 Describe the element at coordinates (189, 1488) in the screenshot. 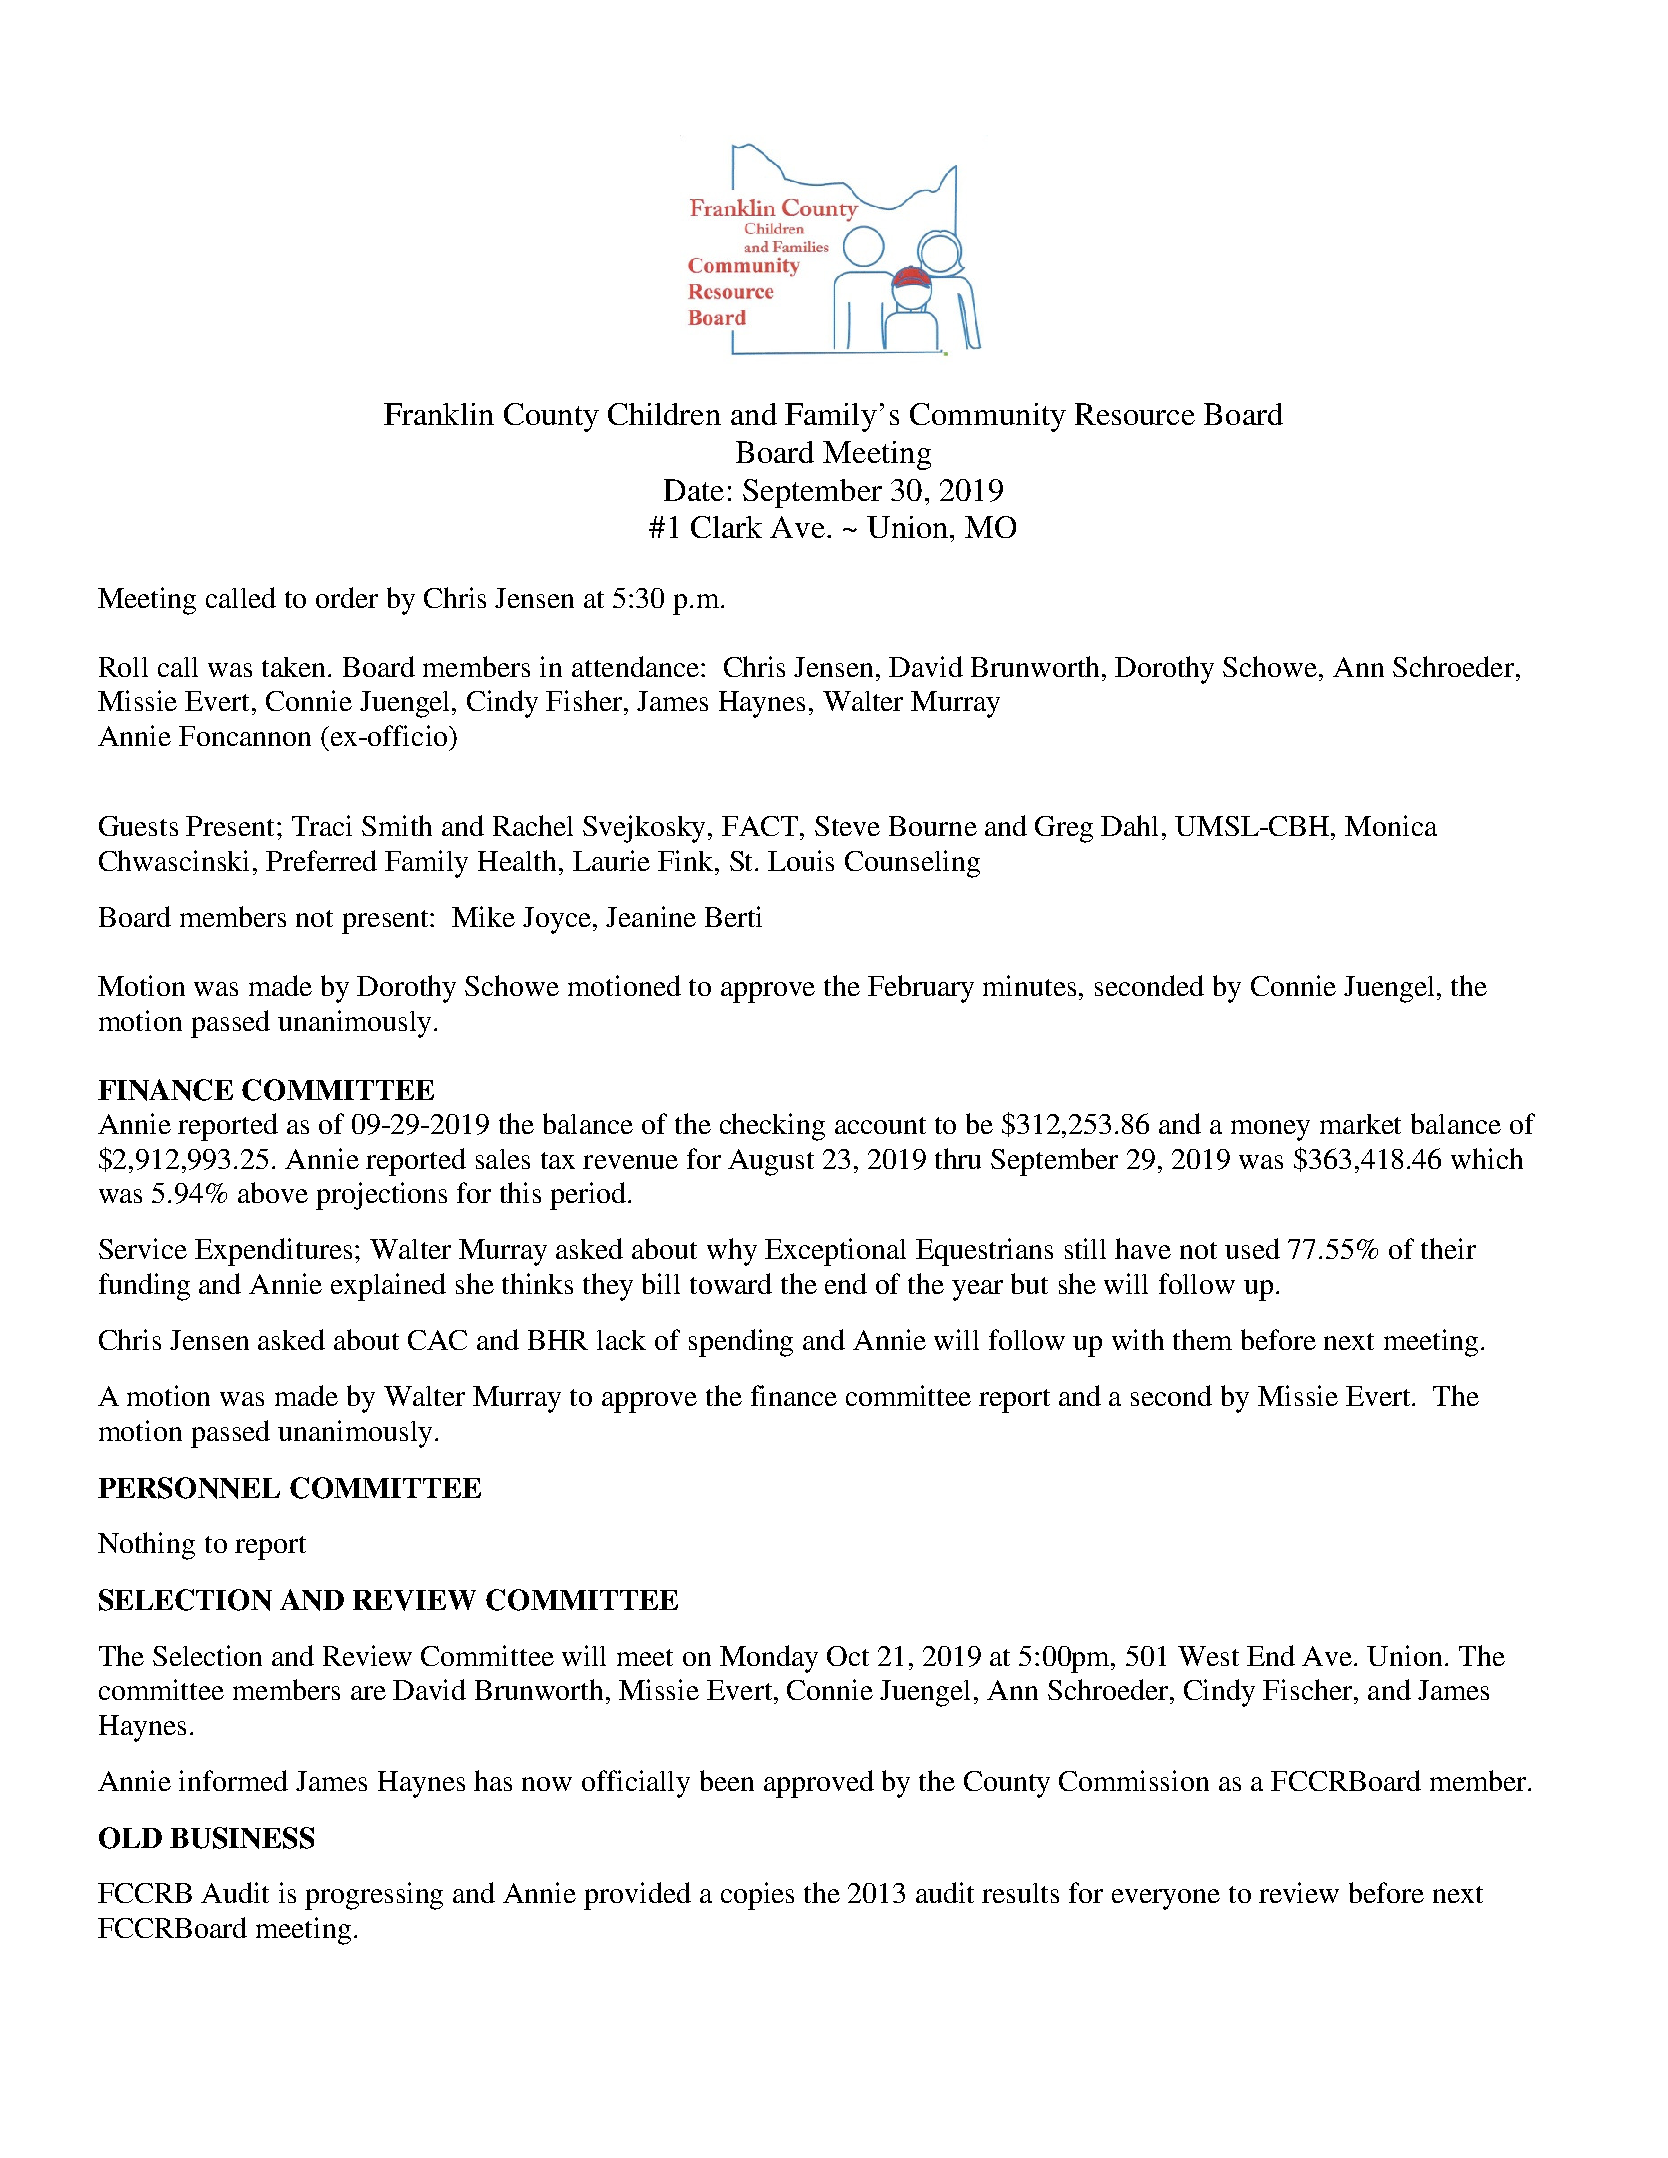

I see `PERSONNEL` at that location.
